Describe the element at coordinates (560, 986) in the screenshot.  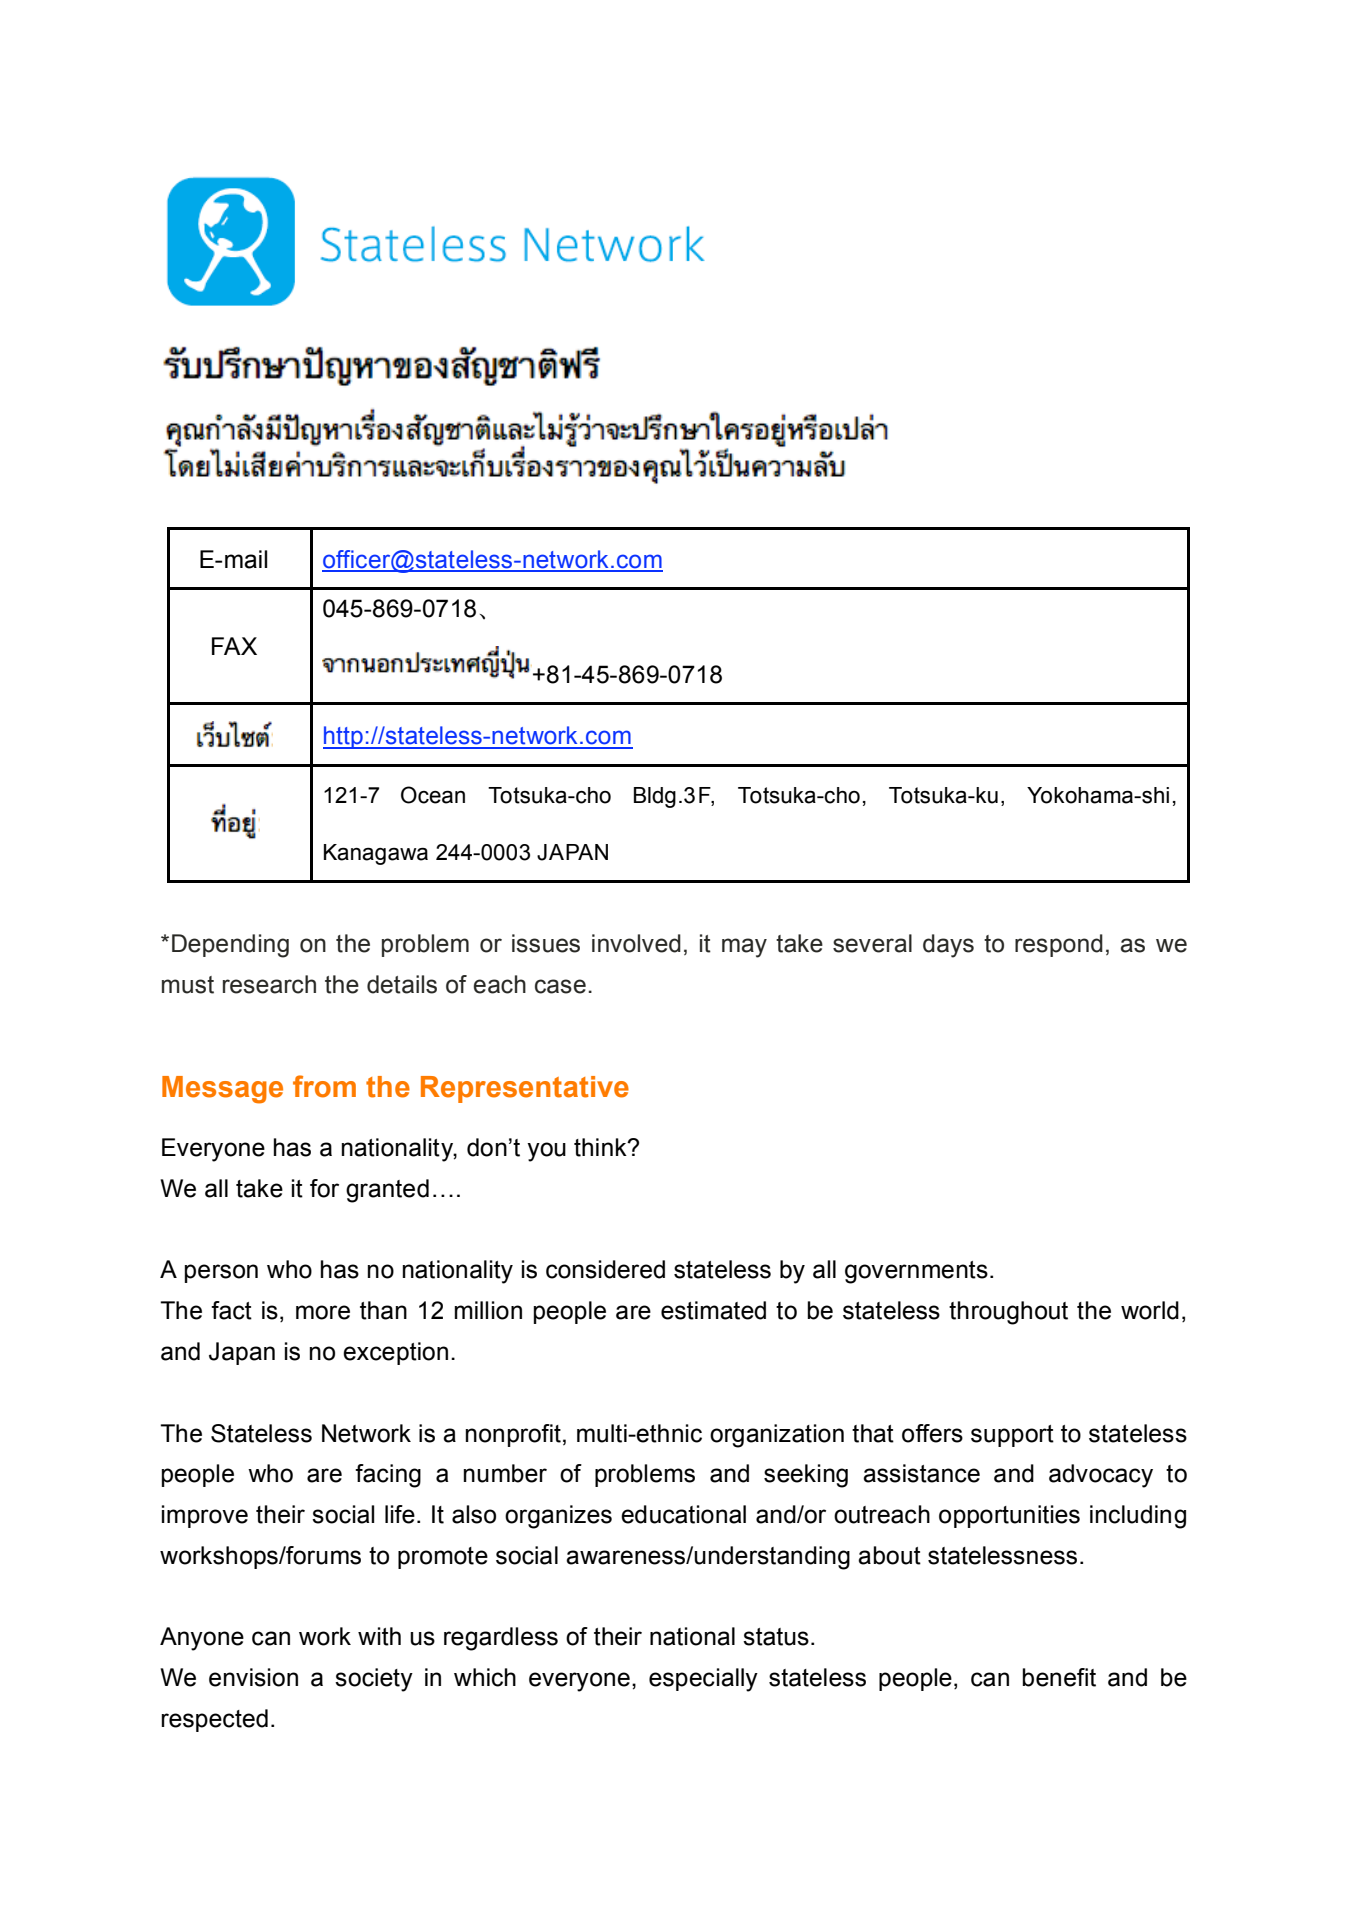
I see `case` at that location.
